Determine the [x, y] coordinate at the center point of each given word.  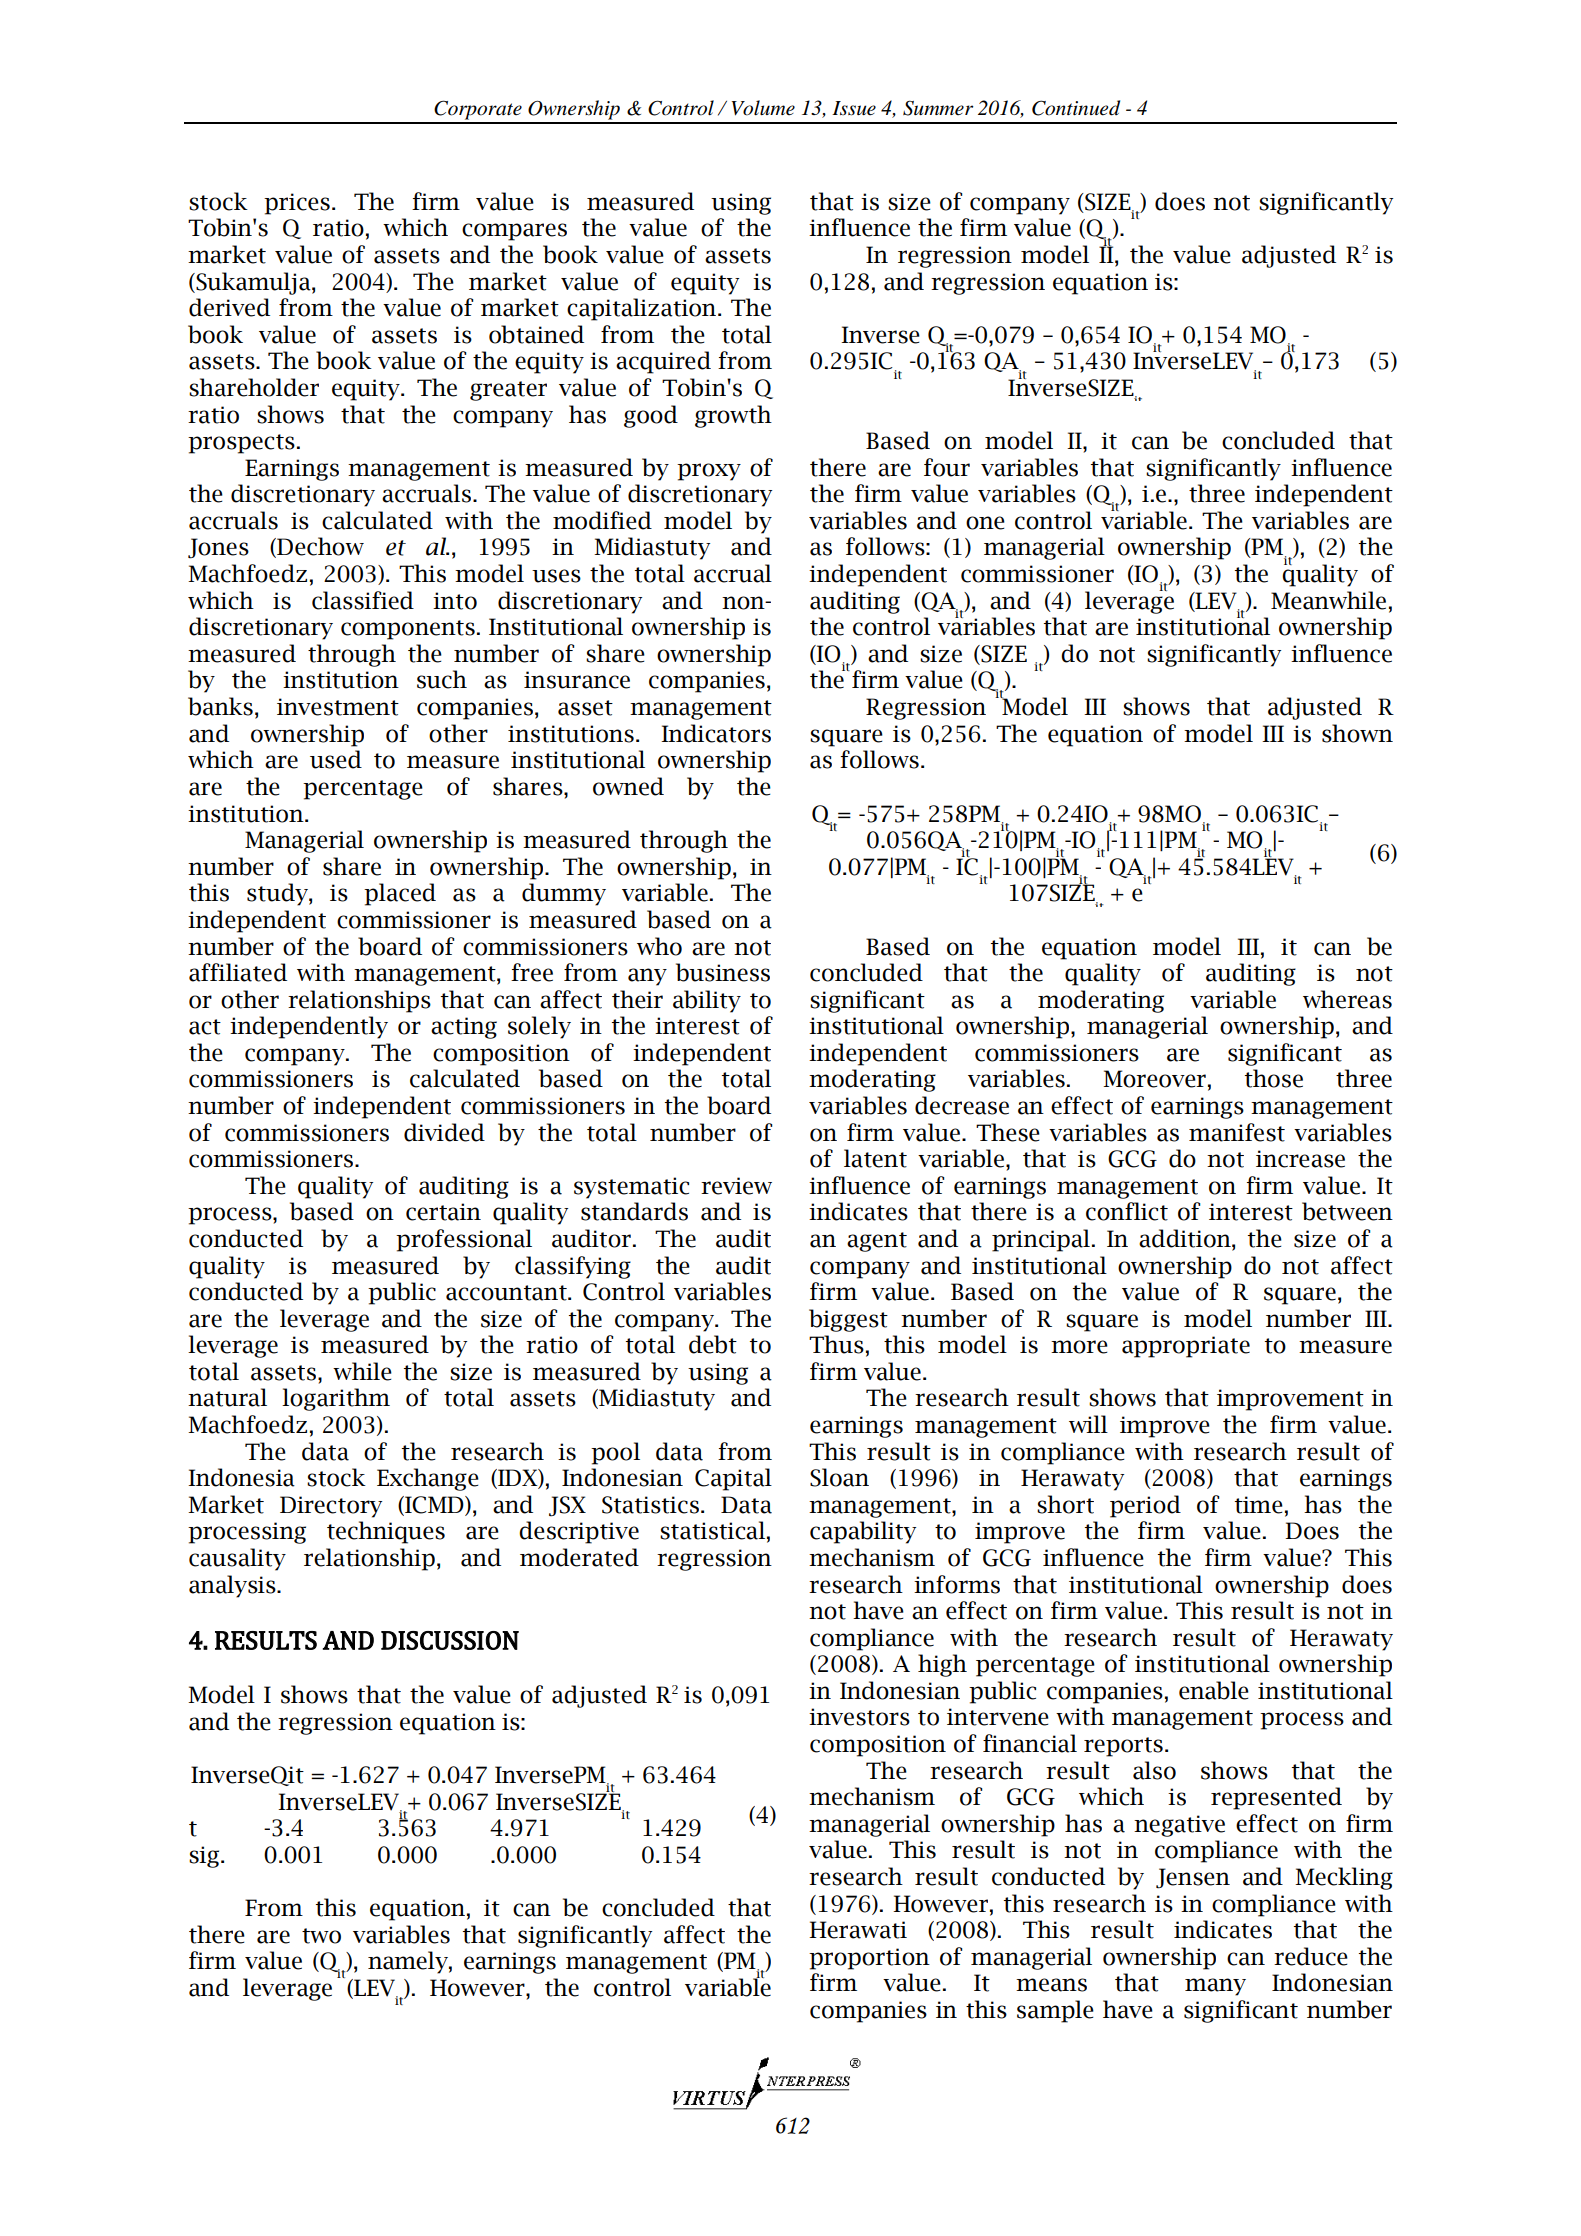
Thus [836, 1344]
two [321, 1936]
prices [297, 204]
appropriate [1186, 1347]
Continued [1076, 108]
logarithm [336, 1399]
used [336, 759]
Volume [763, 108]
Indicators [716, 733]
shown [1357, 733]
